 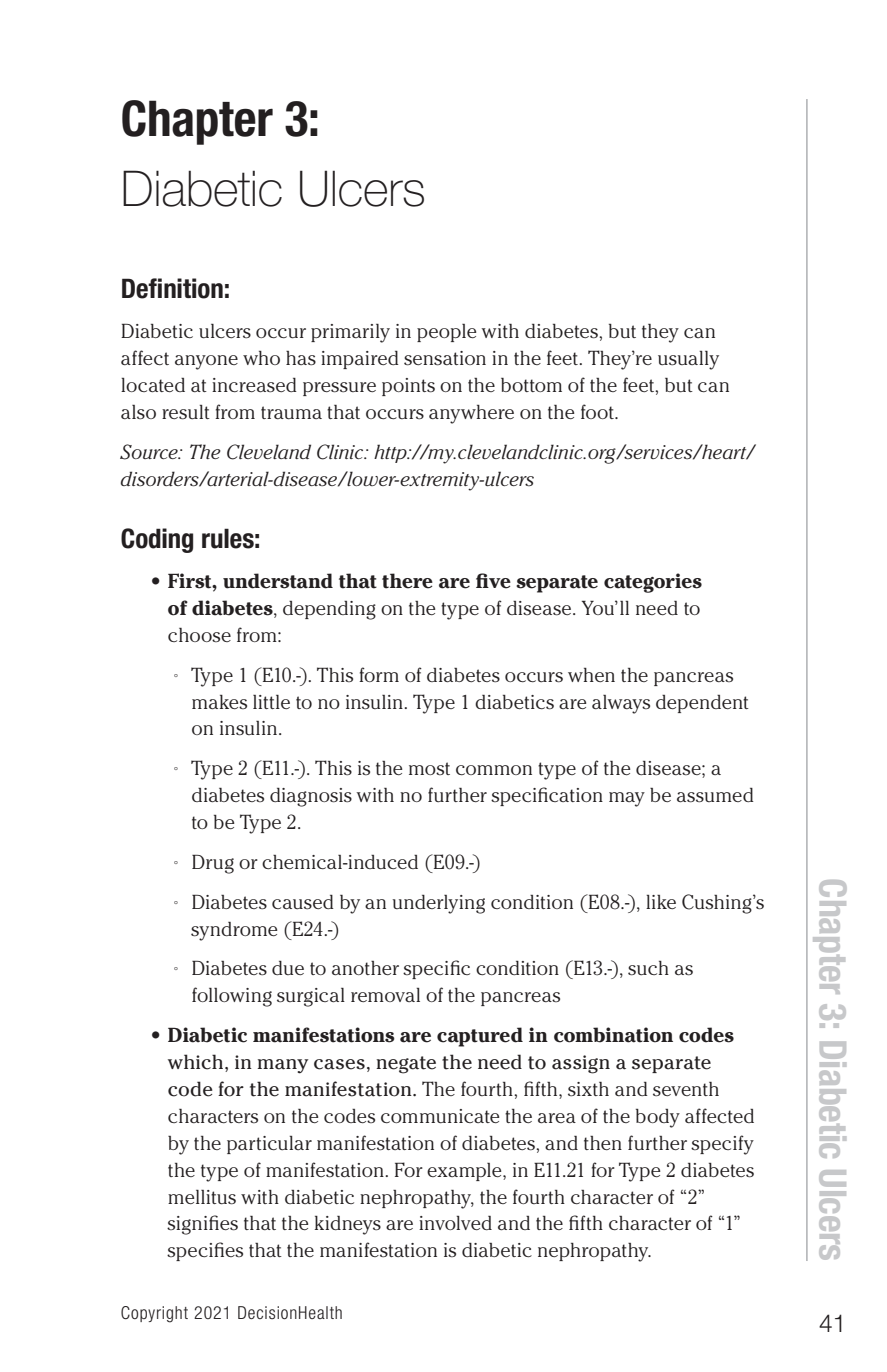 What do you see at coordinates (407, 581) in the screenshot?
I see `there` at bounding box center [407, 581].
